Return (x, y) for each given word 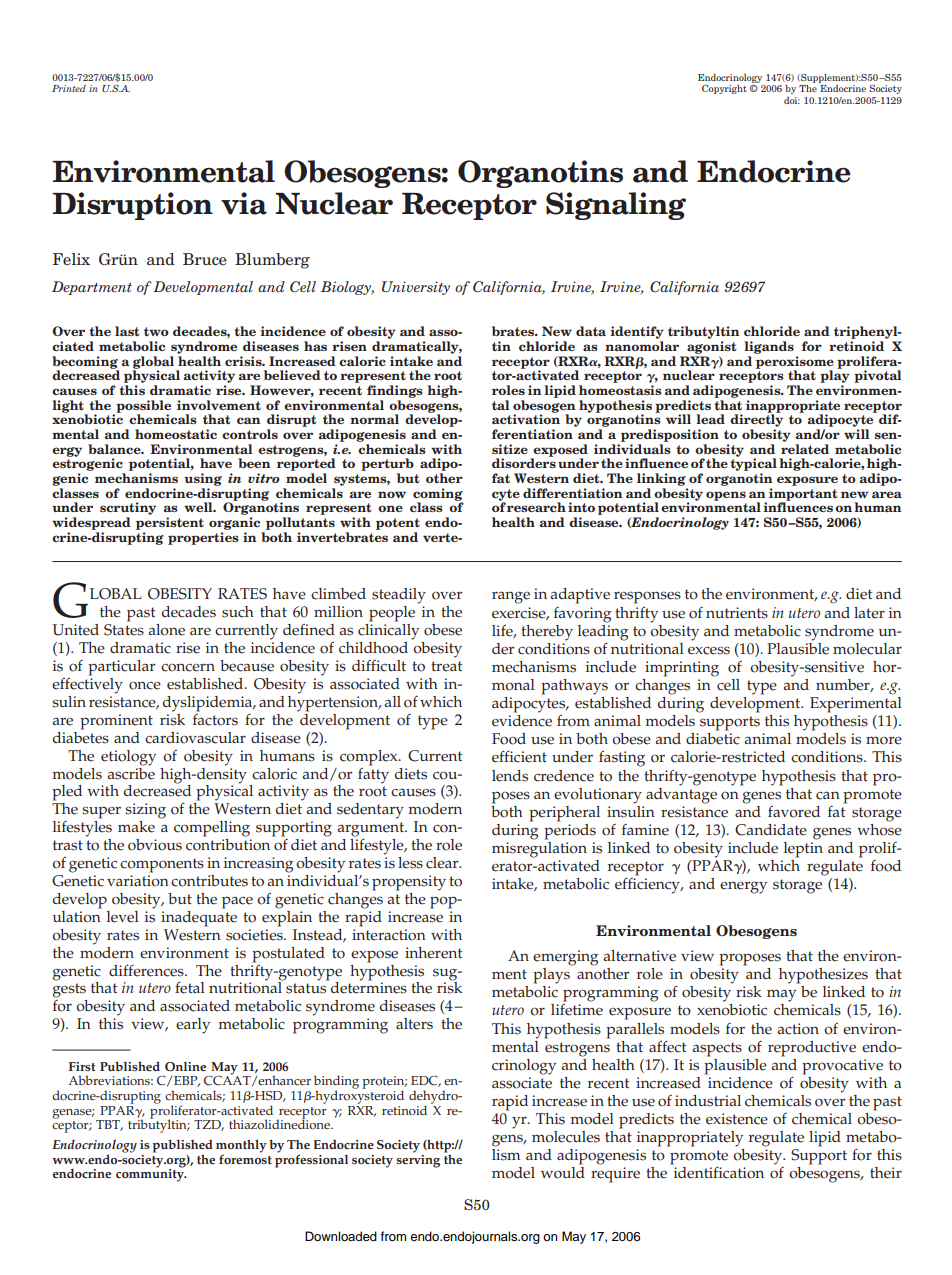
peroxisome (795, 363)
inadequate (199, 917)
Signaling (616, 206)
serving (418, 1160)
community (151, 1174)
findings (395, 391)
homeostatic (176, 434)
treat (446, 666)
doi (792, 100)
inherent (433, 953)
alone (166, 630)
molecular (867, 649)
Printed (69, 88)
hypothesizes (823, 976)
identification (719, 1173)
